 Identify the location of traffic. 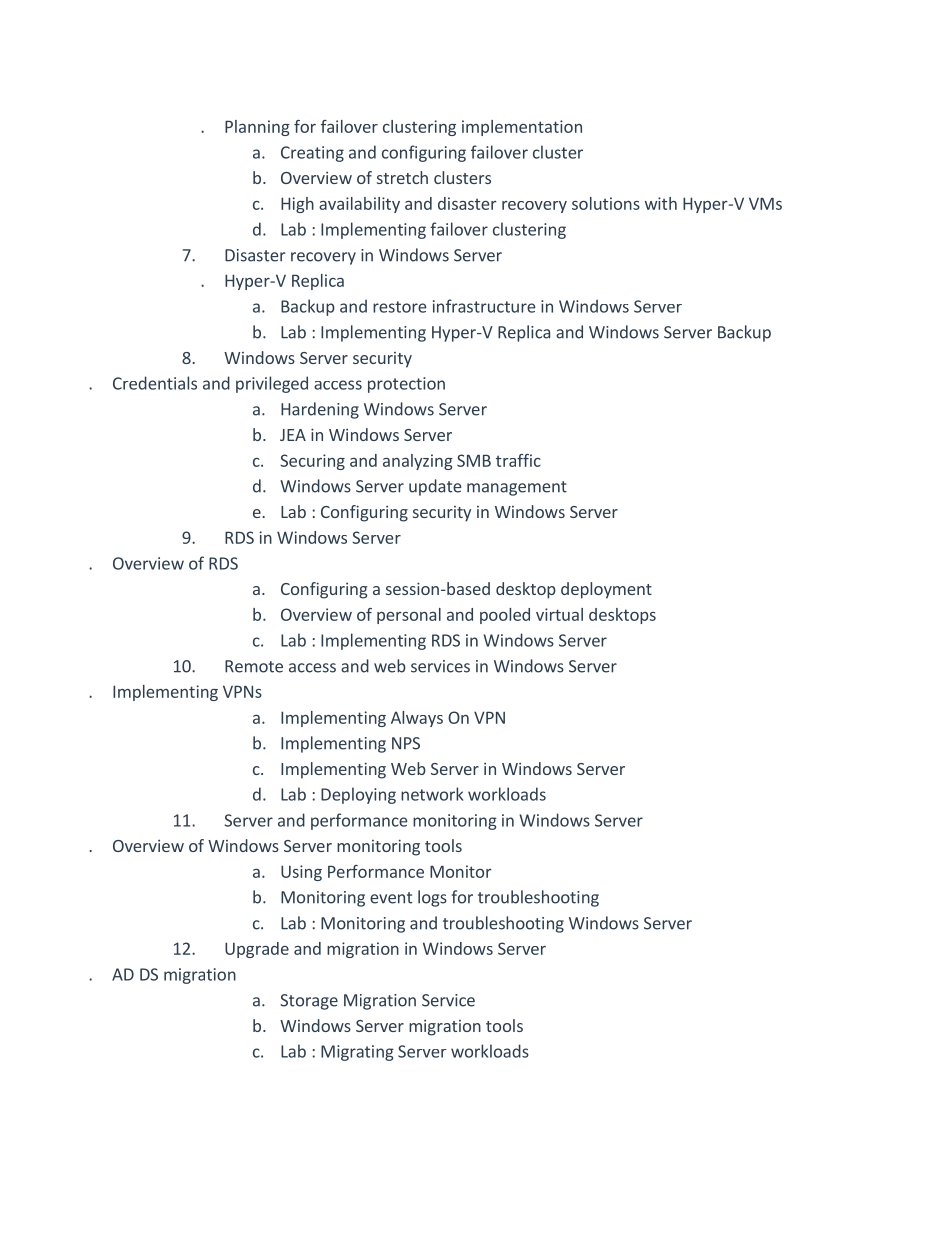
(518, 460).
